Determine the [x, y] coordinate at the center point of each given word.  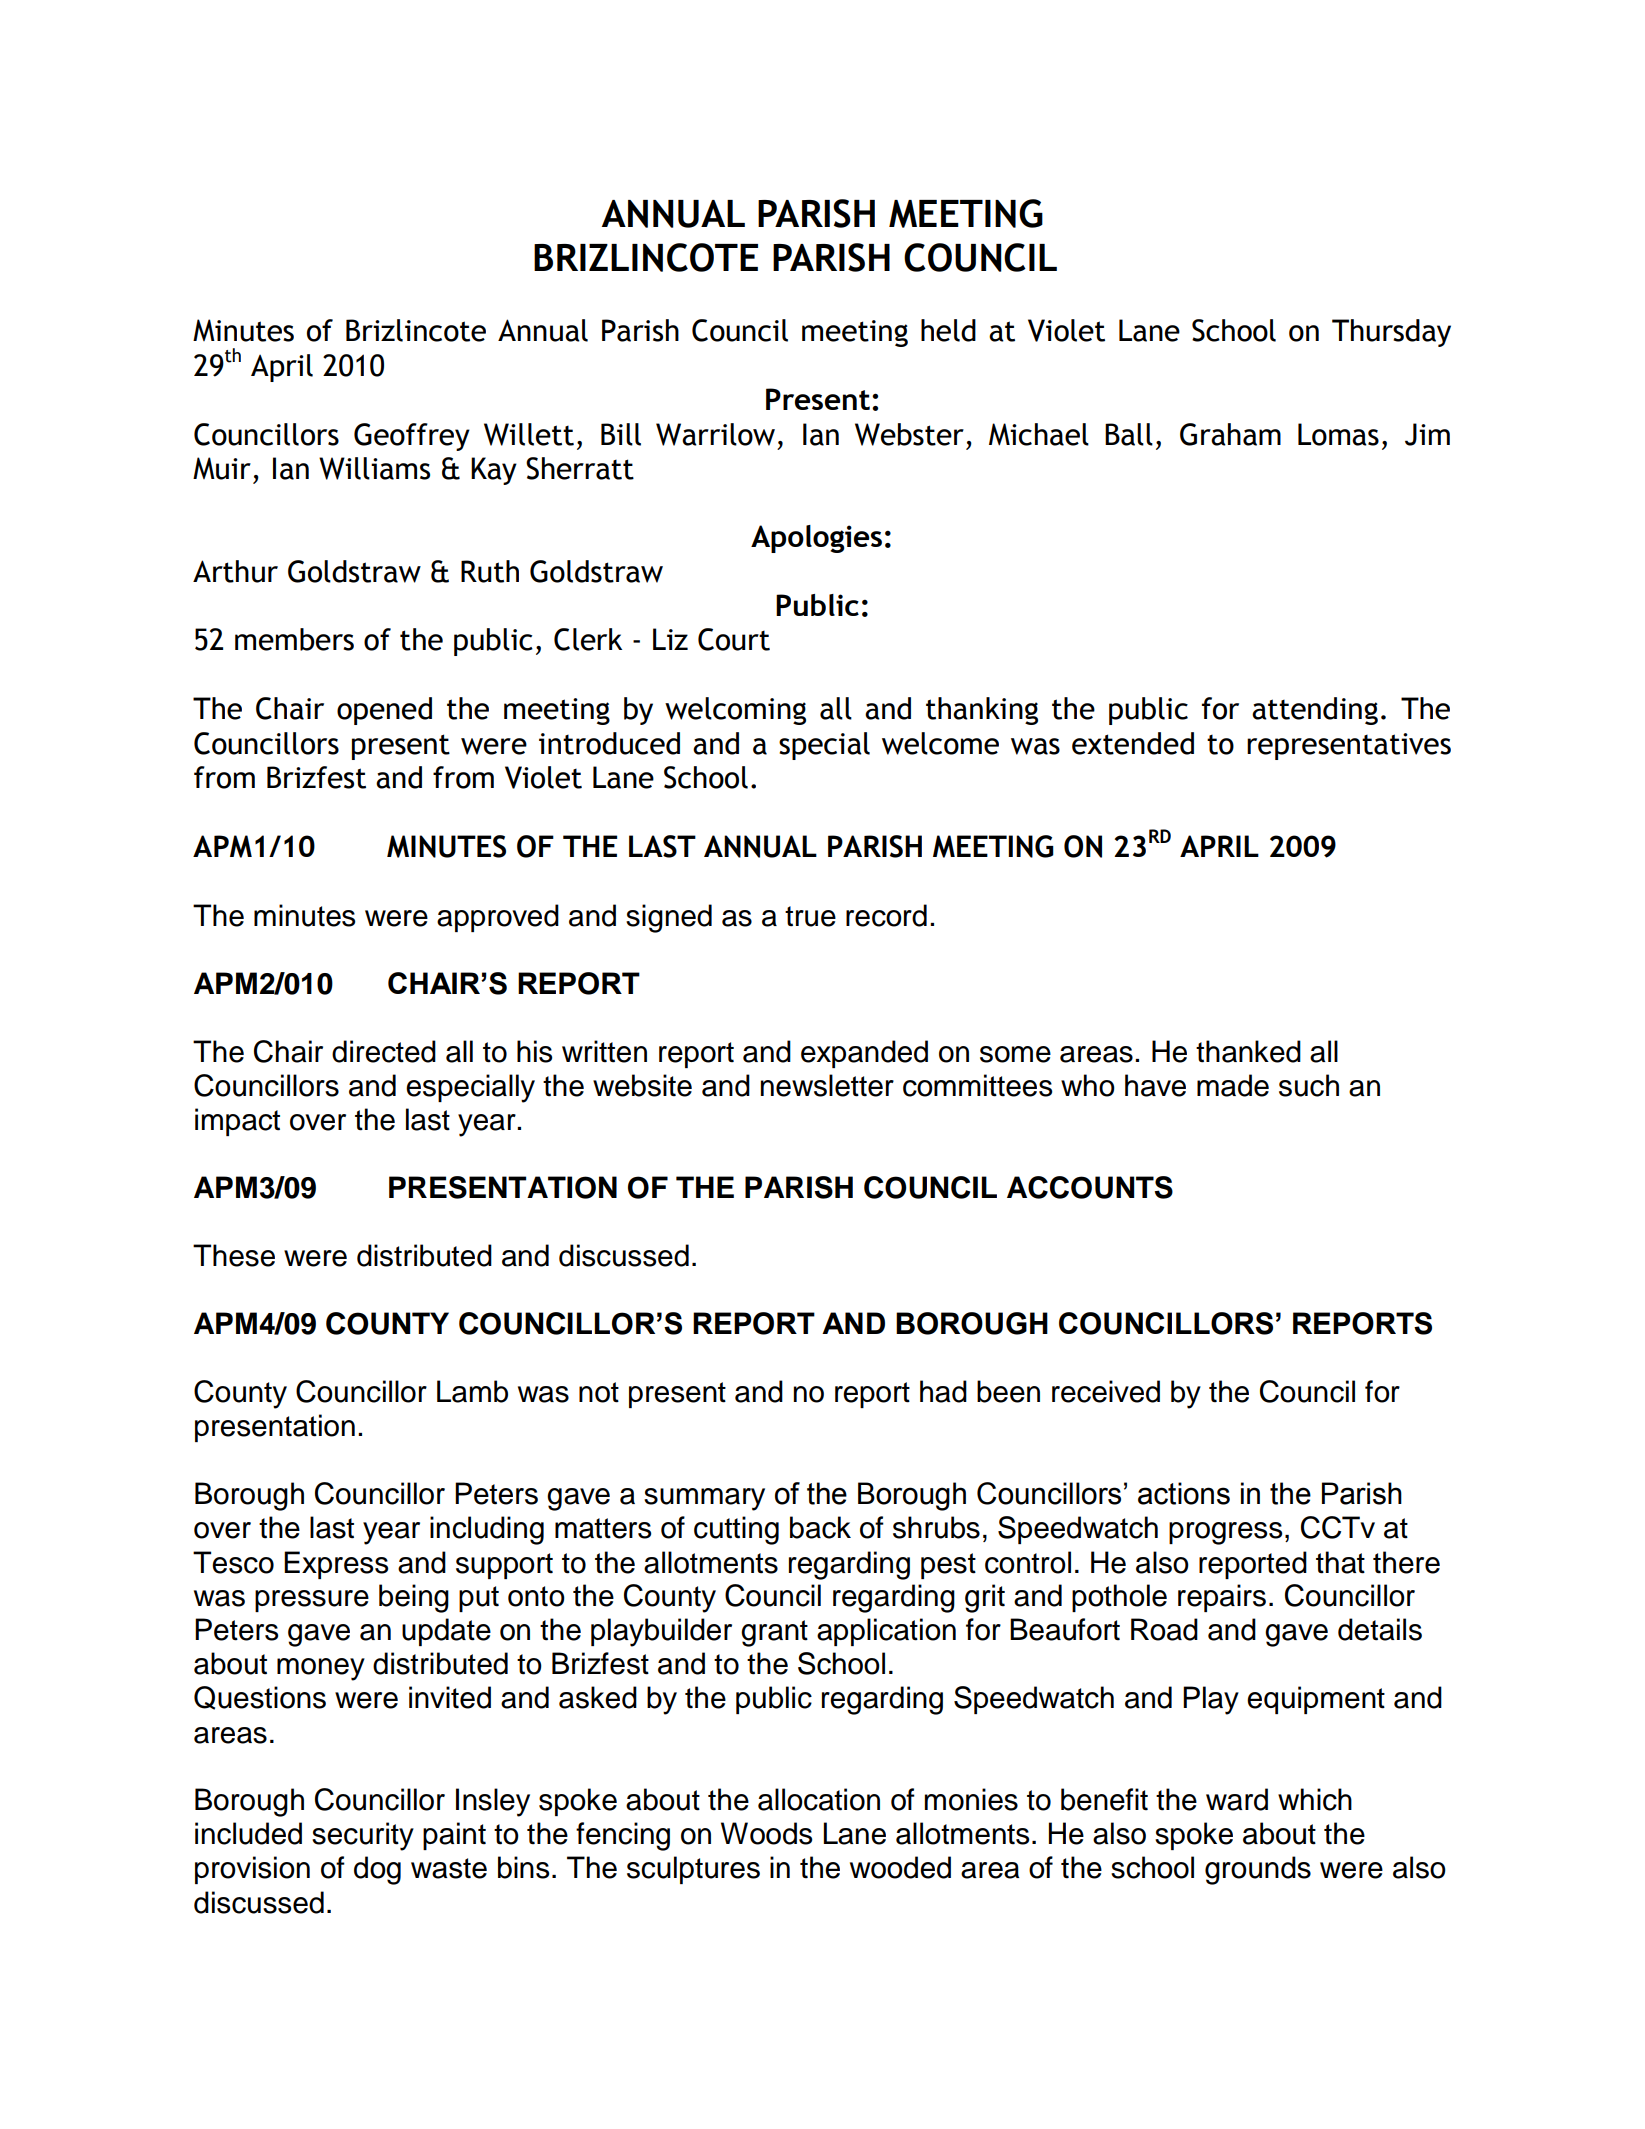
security [363, 1836]
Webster [909, 434]
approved [498, 918]
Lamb [472, 1391]
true [810, 916]
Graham [1230, 434]
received [1106, 1391]
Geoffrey [412, 437]
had [943, 1391]
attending [1315, 711]
